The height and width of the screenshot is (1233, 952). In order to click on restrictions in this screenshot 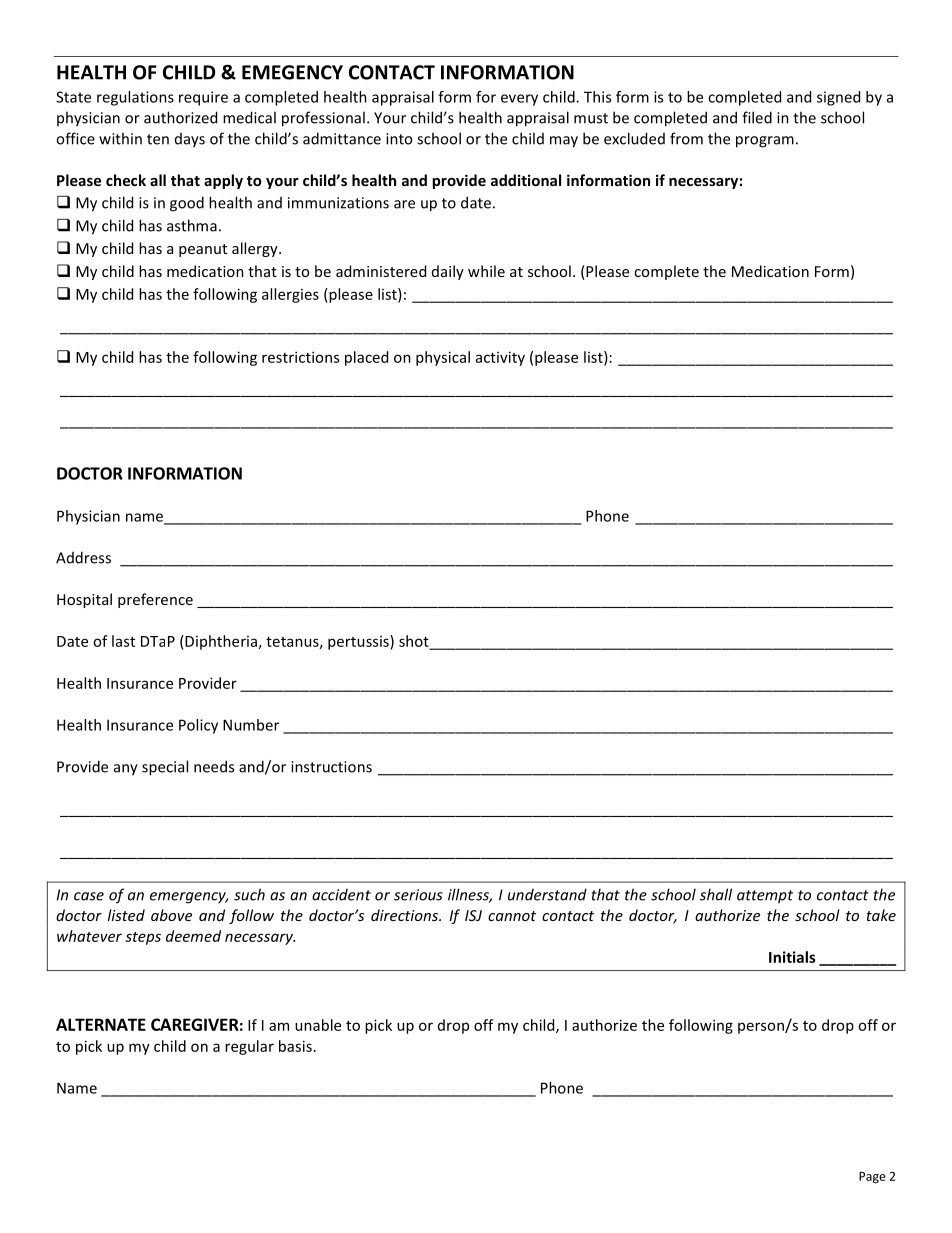, I will do `click(300, 357)`.
